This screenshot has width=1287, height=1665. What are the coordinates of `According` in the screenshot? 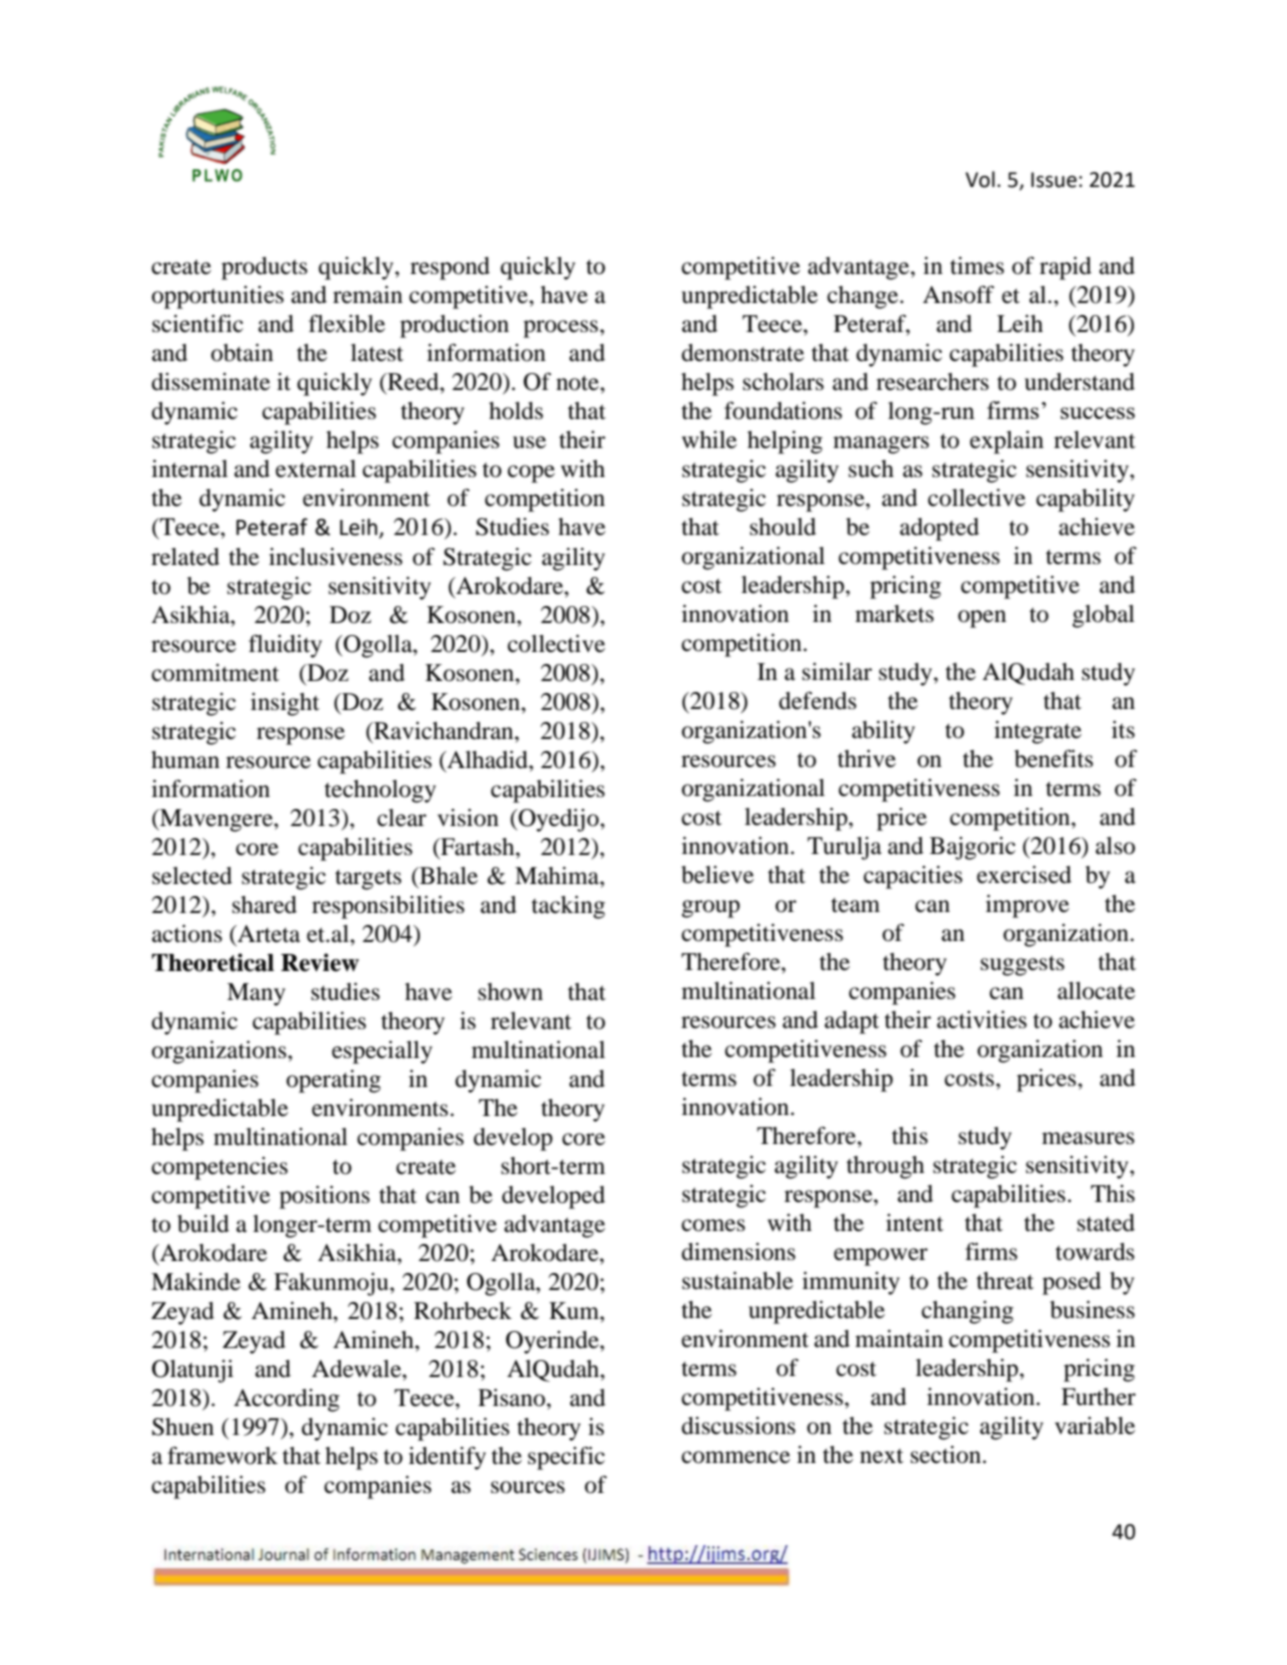 It's located at (287, 1400).
